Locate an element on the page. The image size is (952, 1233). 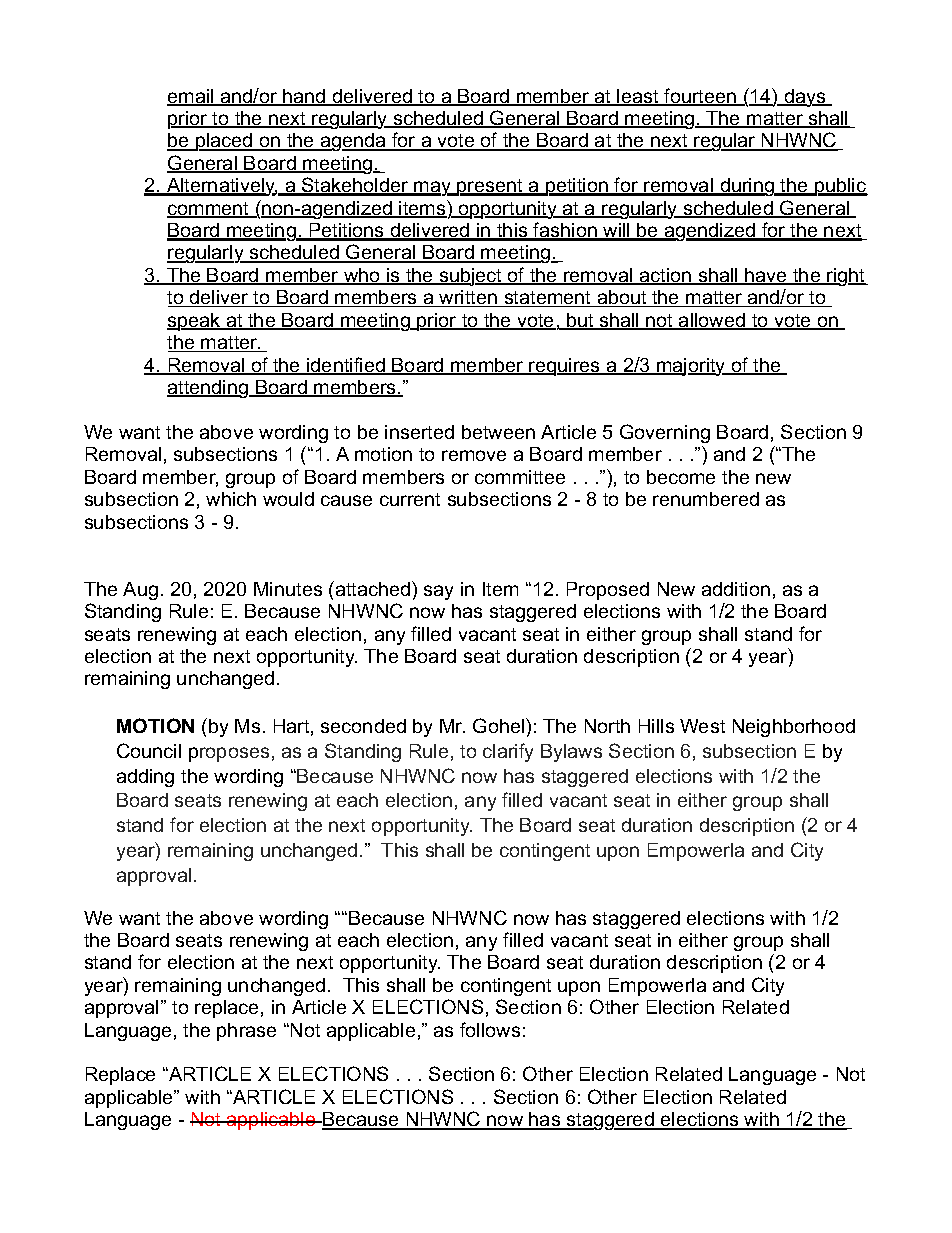
Neighborhood is located at coordinates (794, 728).
